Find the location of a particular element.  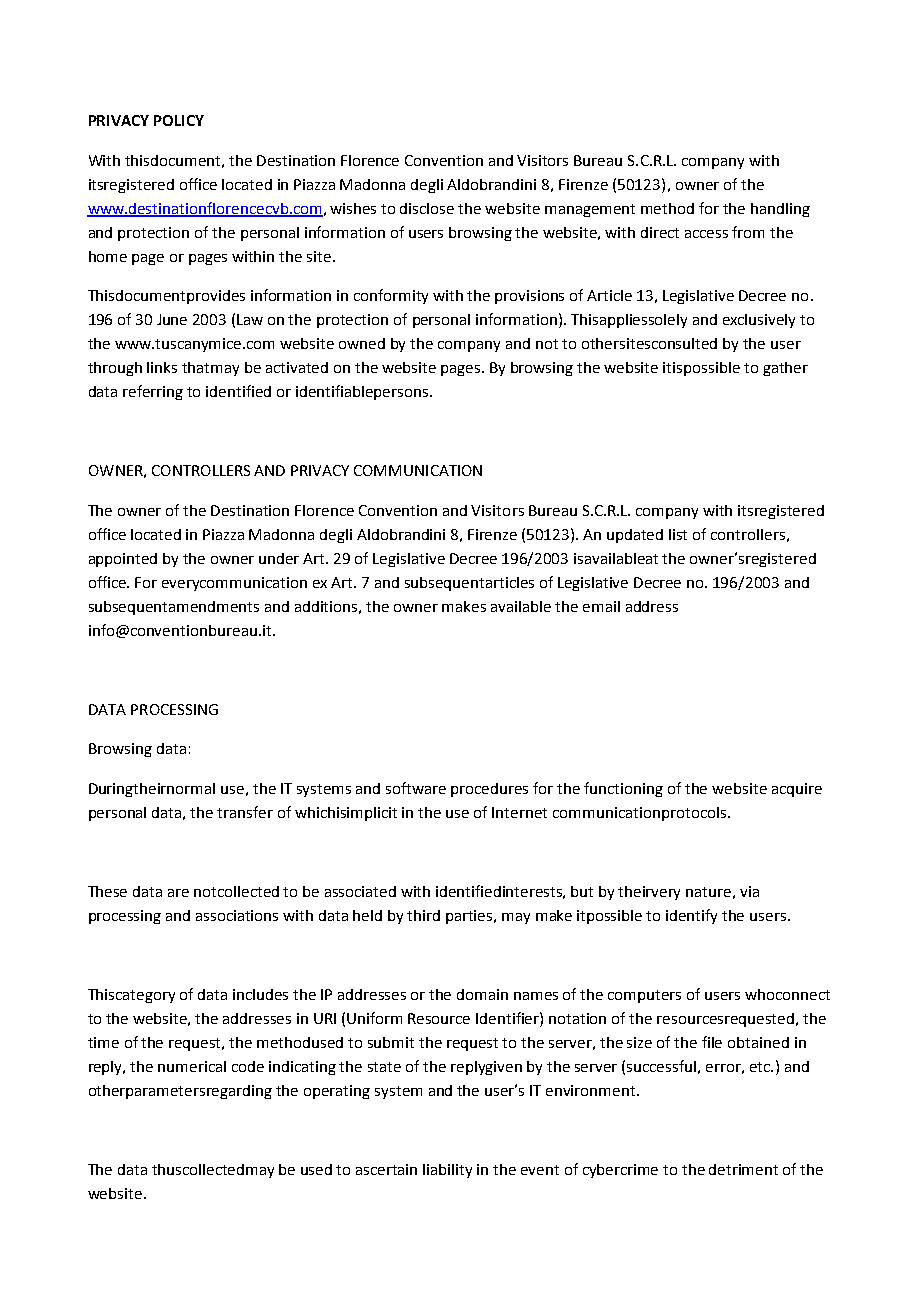

owned is located at coordinates (362, 343).
